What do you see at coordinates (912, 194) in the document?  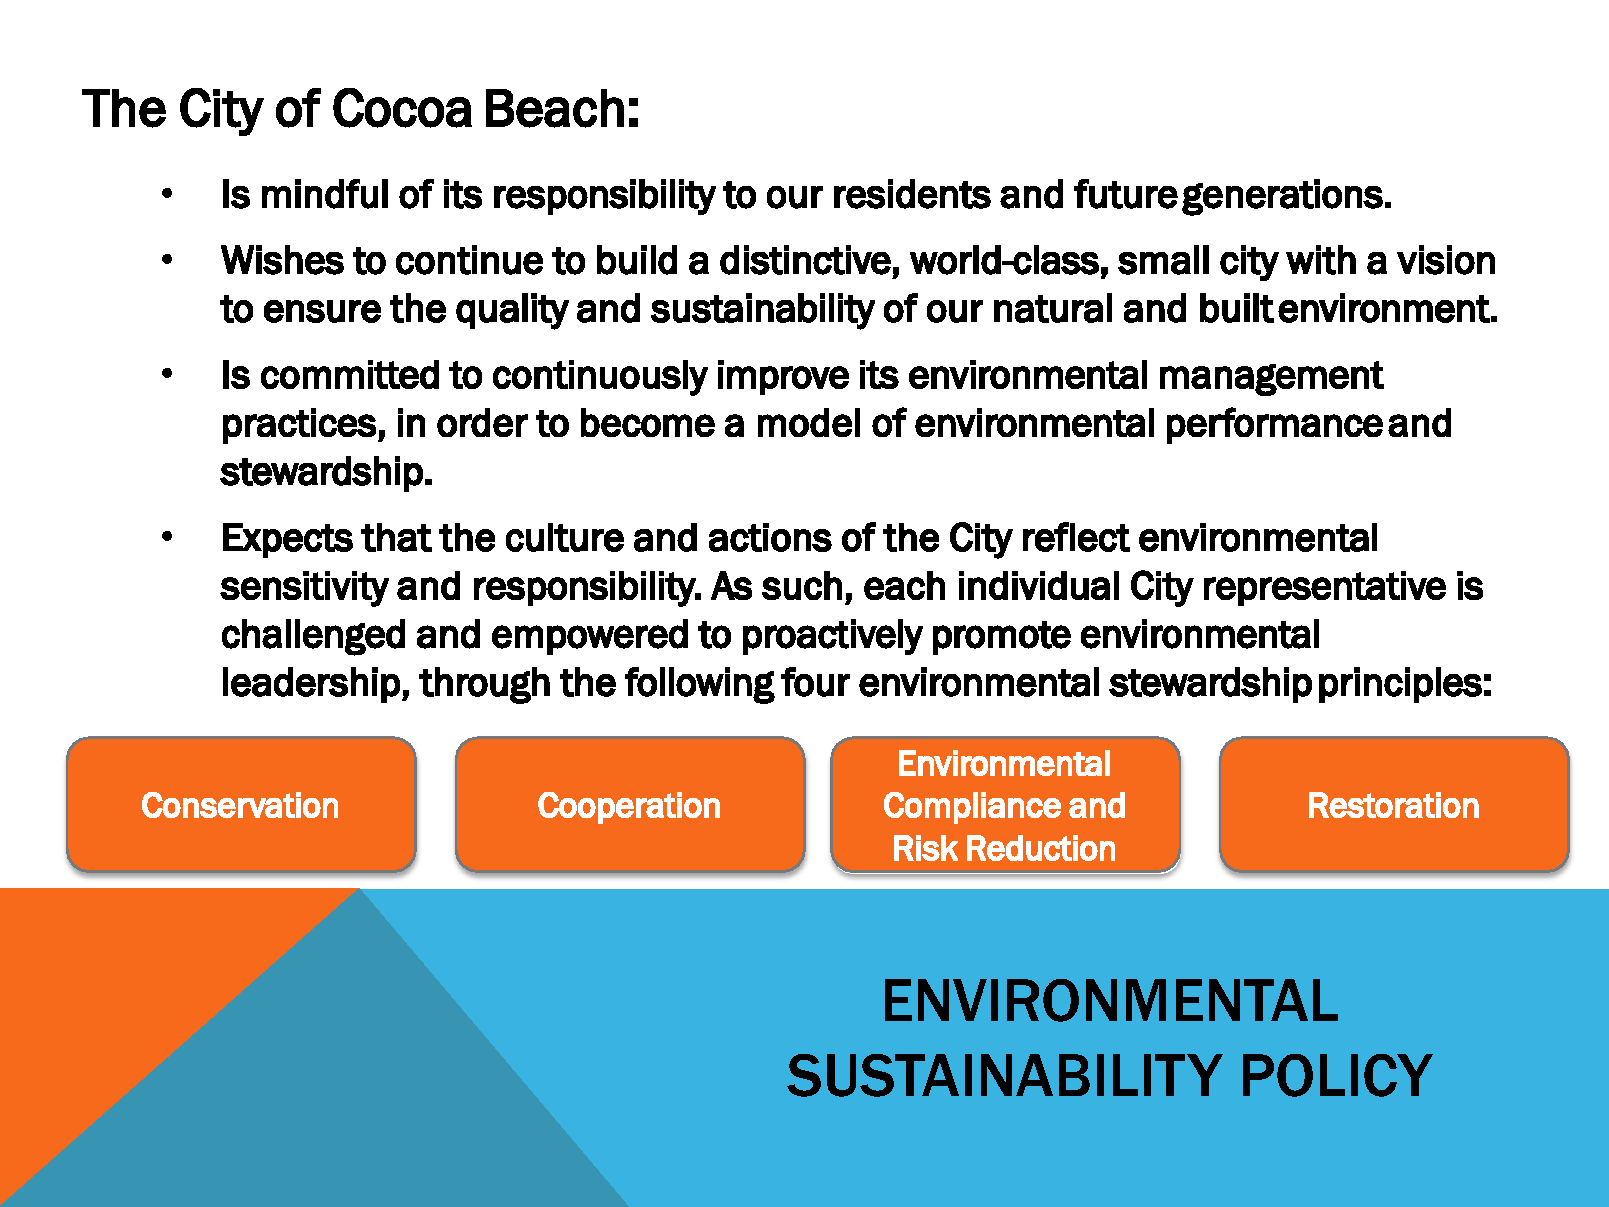 I see `residents` at bounding box center [912, 194].
